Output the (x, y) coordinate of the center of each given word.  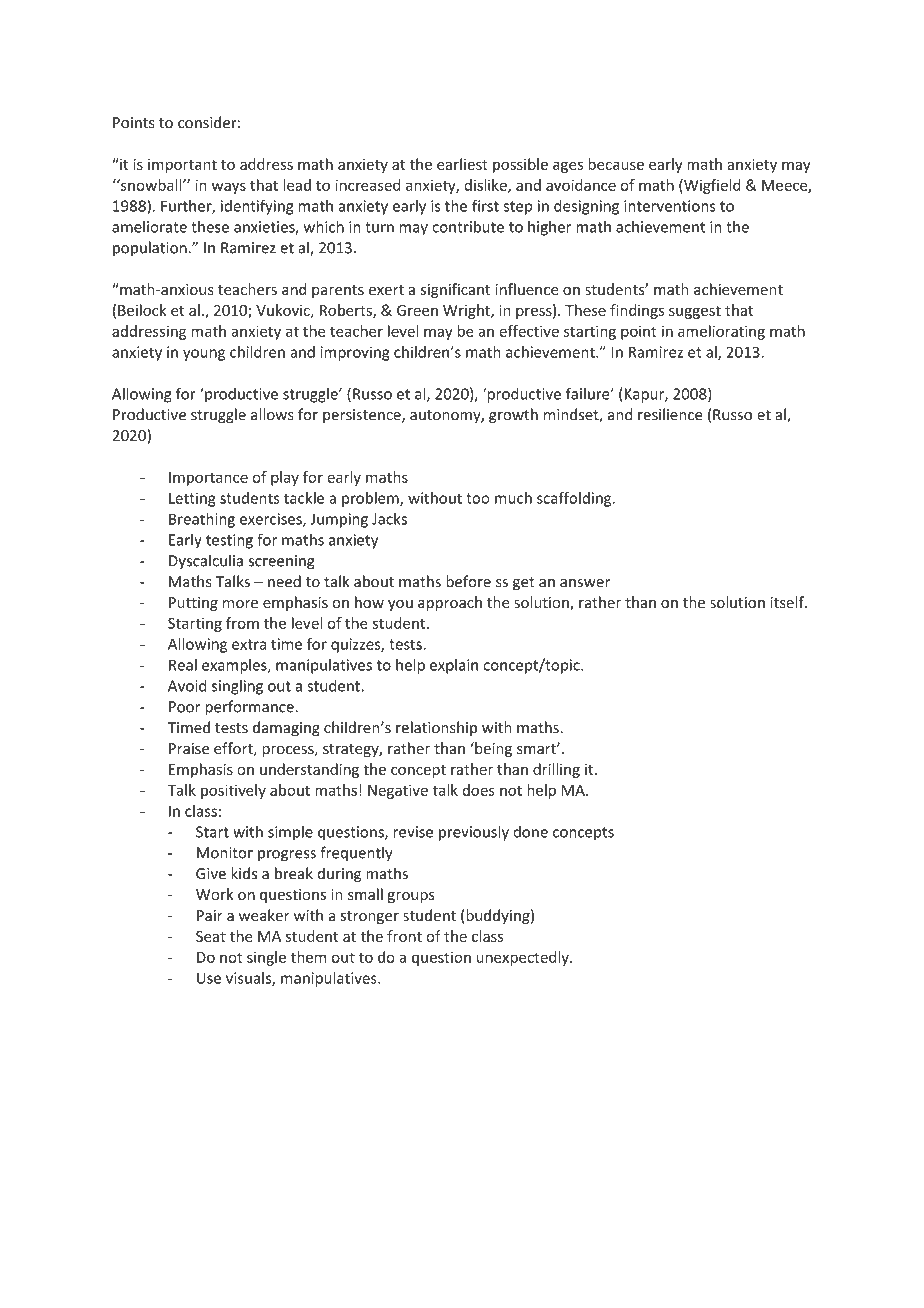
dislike (486, 186)
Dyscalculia (206, 562)
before (468, 581)
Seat (211, 936)
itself (788, 602)
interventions (670, 206)
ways (229, 188)
